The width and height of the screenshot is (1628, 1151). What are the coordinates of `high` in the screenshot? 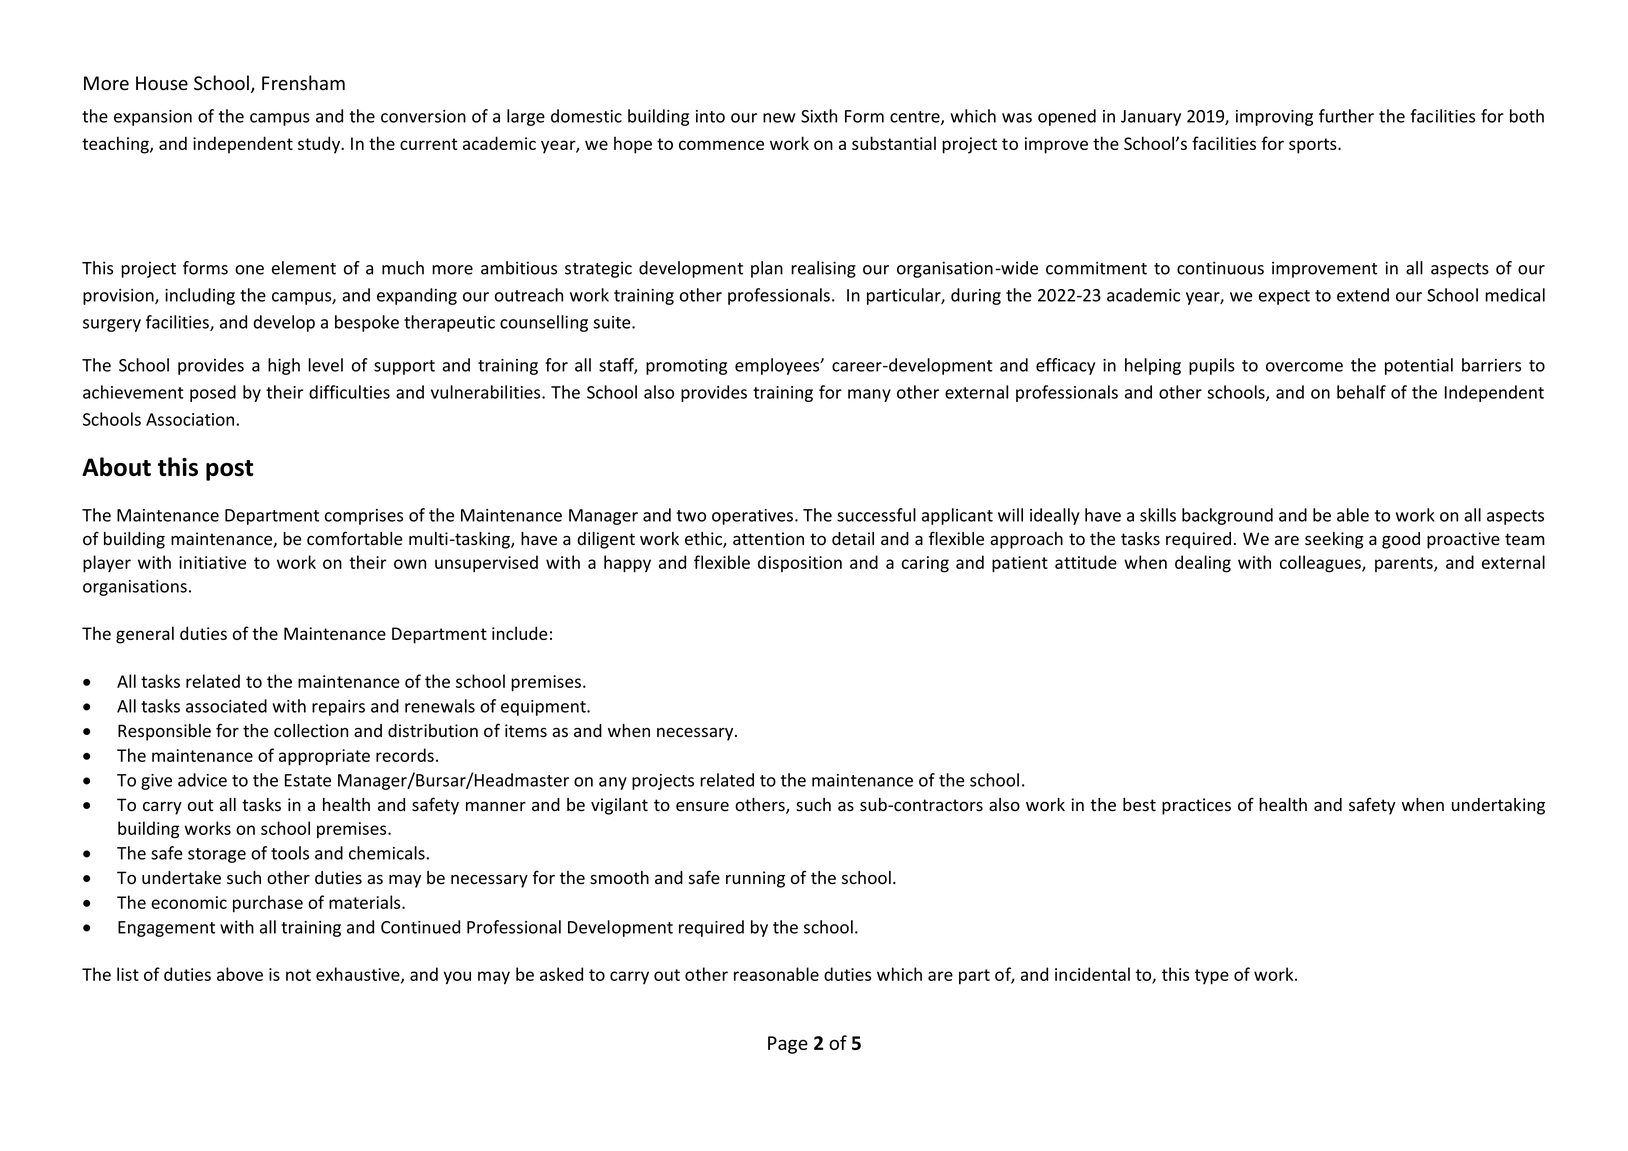 It's located at (284, 366).
